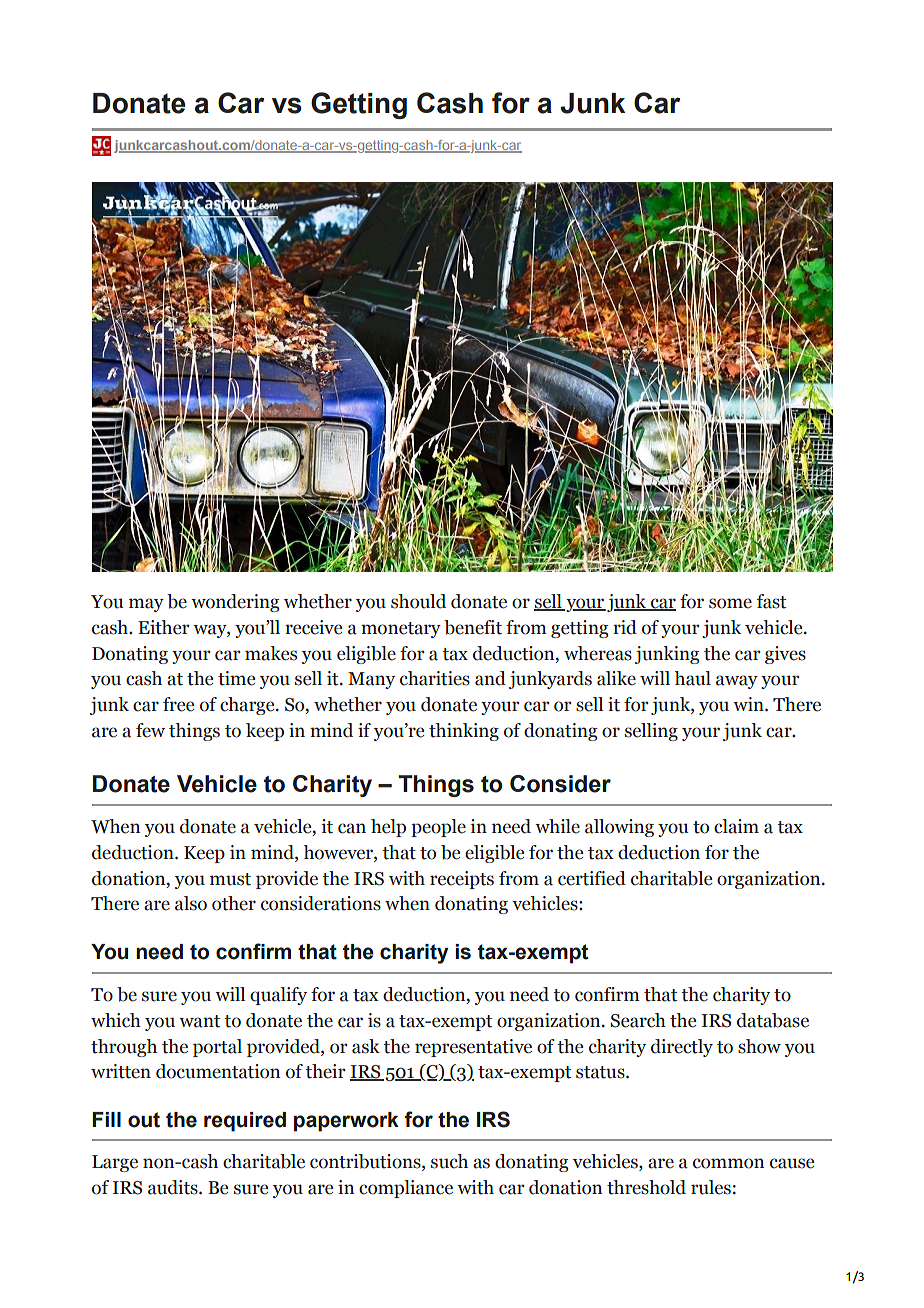 The width and height of the document is (924, 1308). What do you see at coordinates (730, 603) in the document?
I see `some` at bounding box center [730, 603].
